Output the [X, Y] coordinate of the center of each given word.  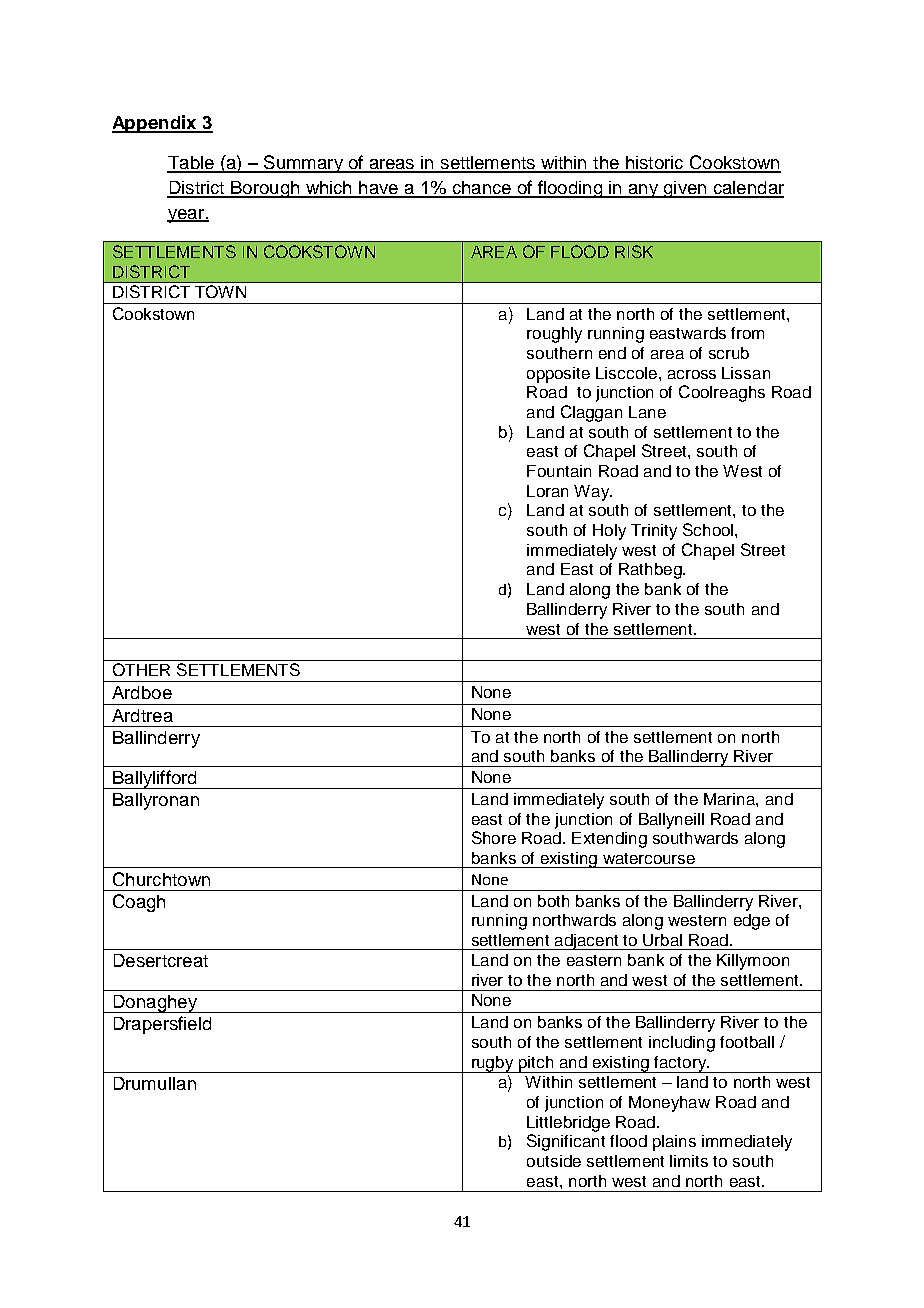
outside [554, 1161]
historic [654, 164]
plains [674, 1143]
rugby [492, 1064]
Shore [494, 837]
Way [593, 493]
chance [482, 189]
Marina [730, 799]
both [553, 901]
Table [191, 164]
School [709, 529]
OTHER [141, 669]
